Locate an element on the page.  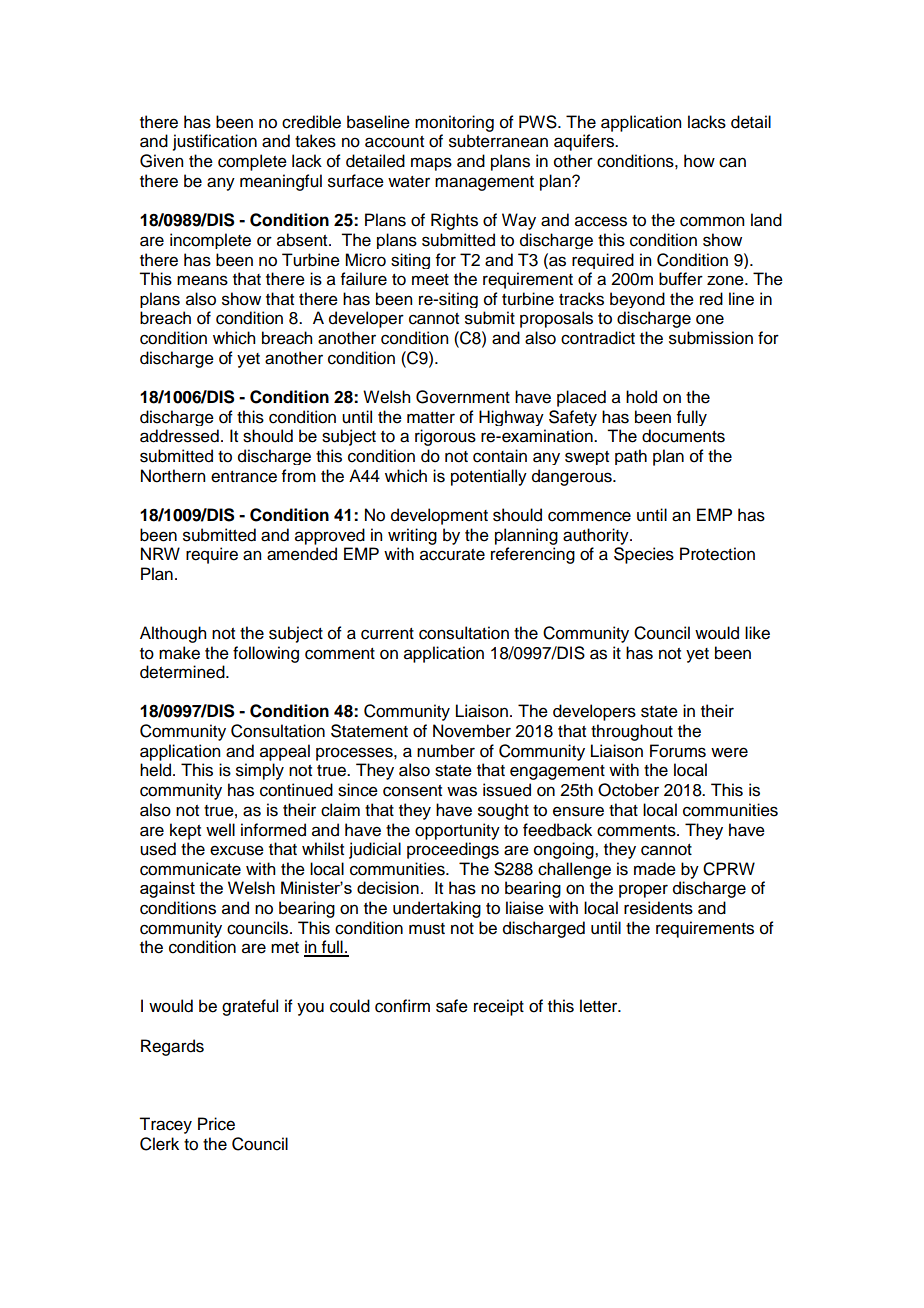
receipt is located at coordinates (499, 1007).
